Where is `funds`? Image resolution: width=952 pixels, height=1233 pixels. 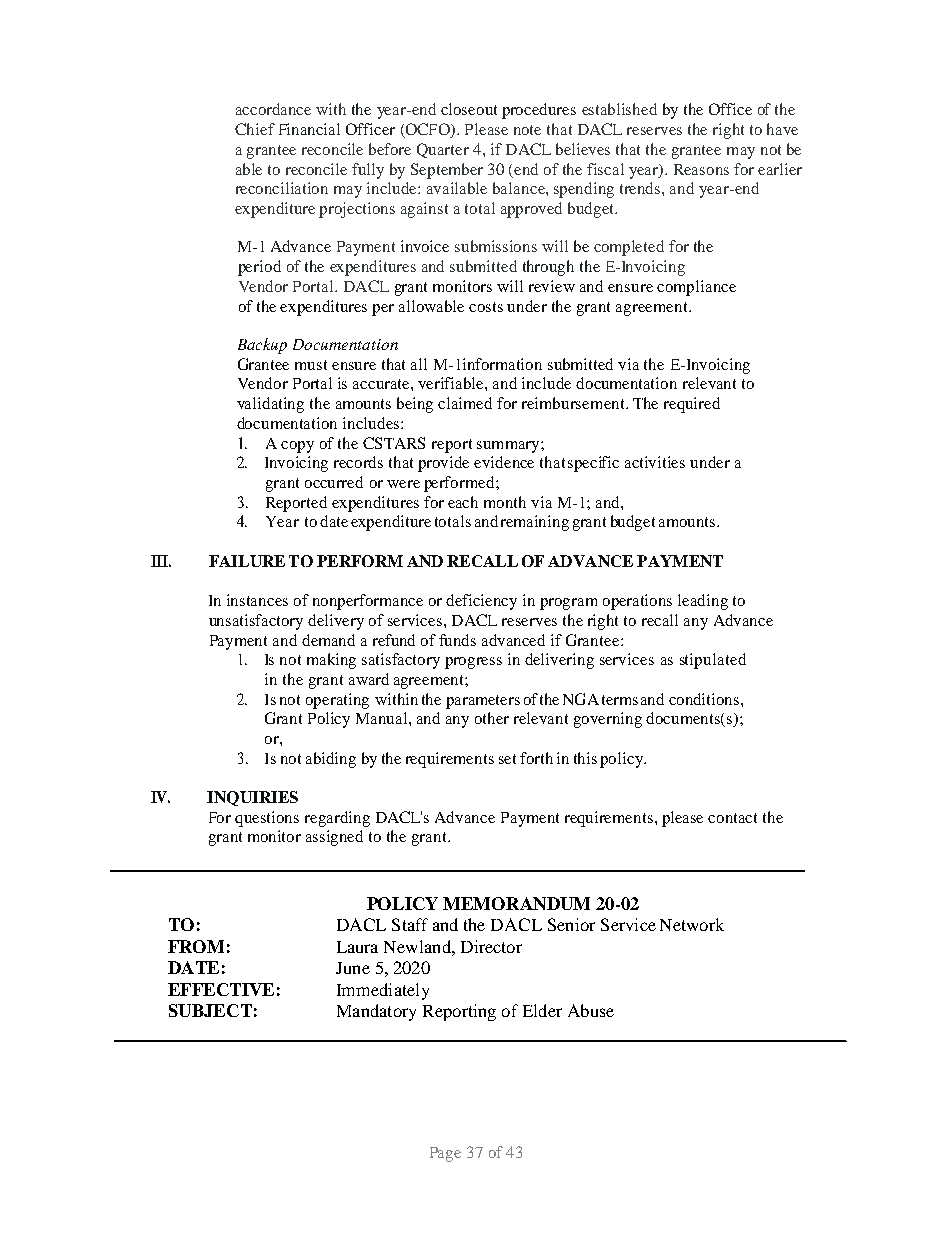
funds is located at coordinates (457, 640).
